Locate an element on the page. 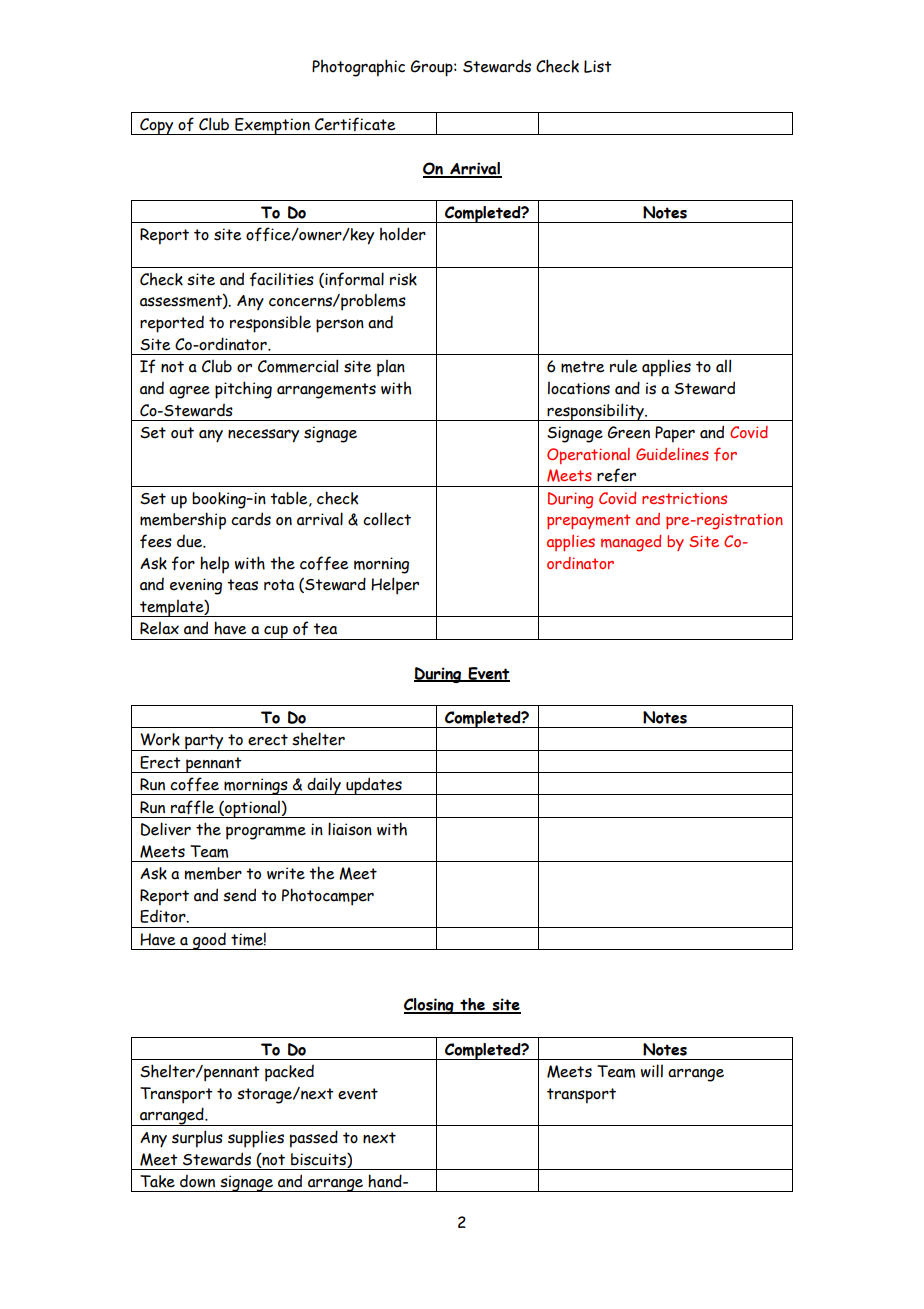 The image size is (924, 1309). will is located at coordinates (652, 1071).
